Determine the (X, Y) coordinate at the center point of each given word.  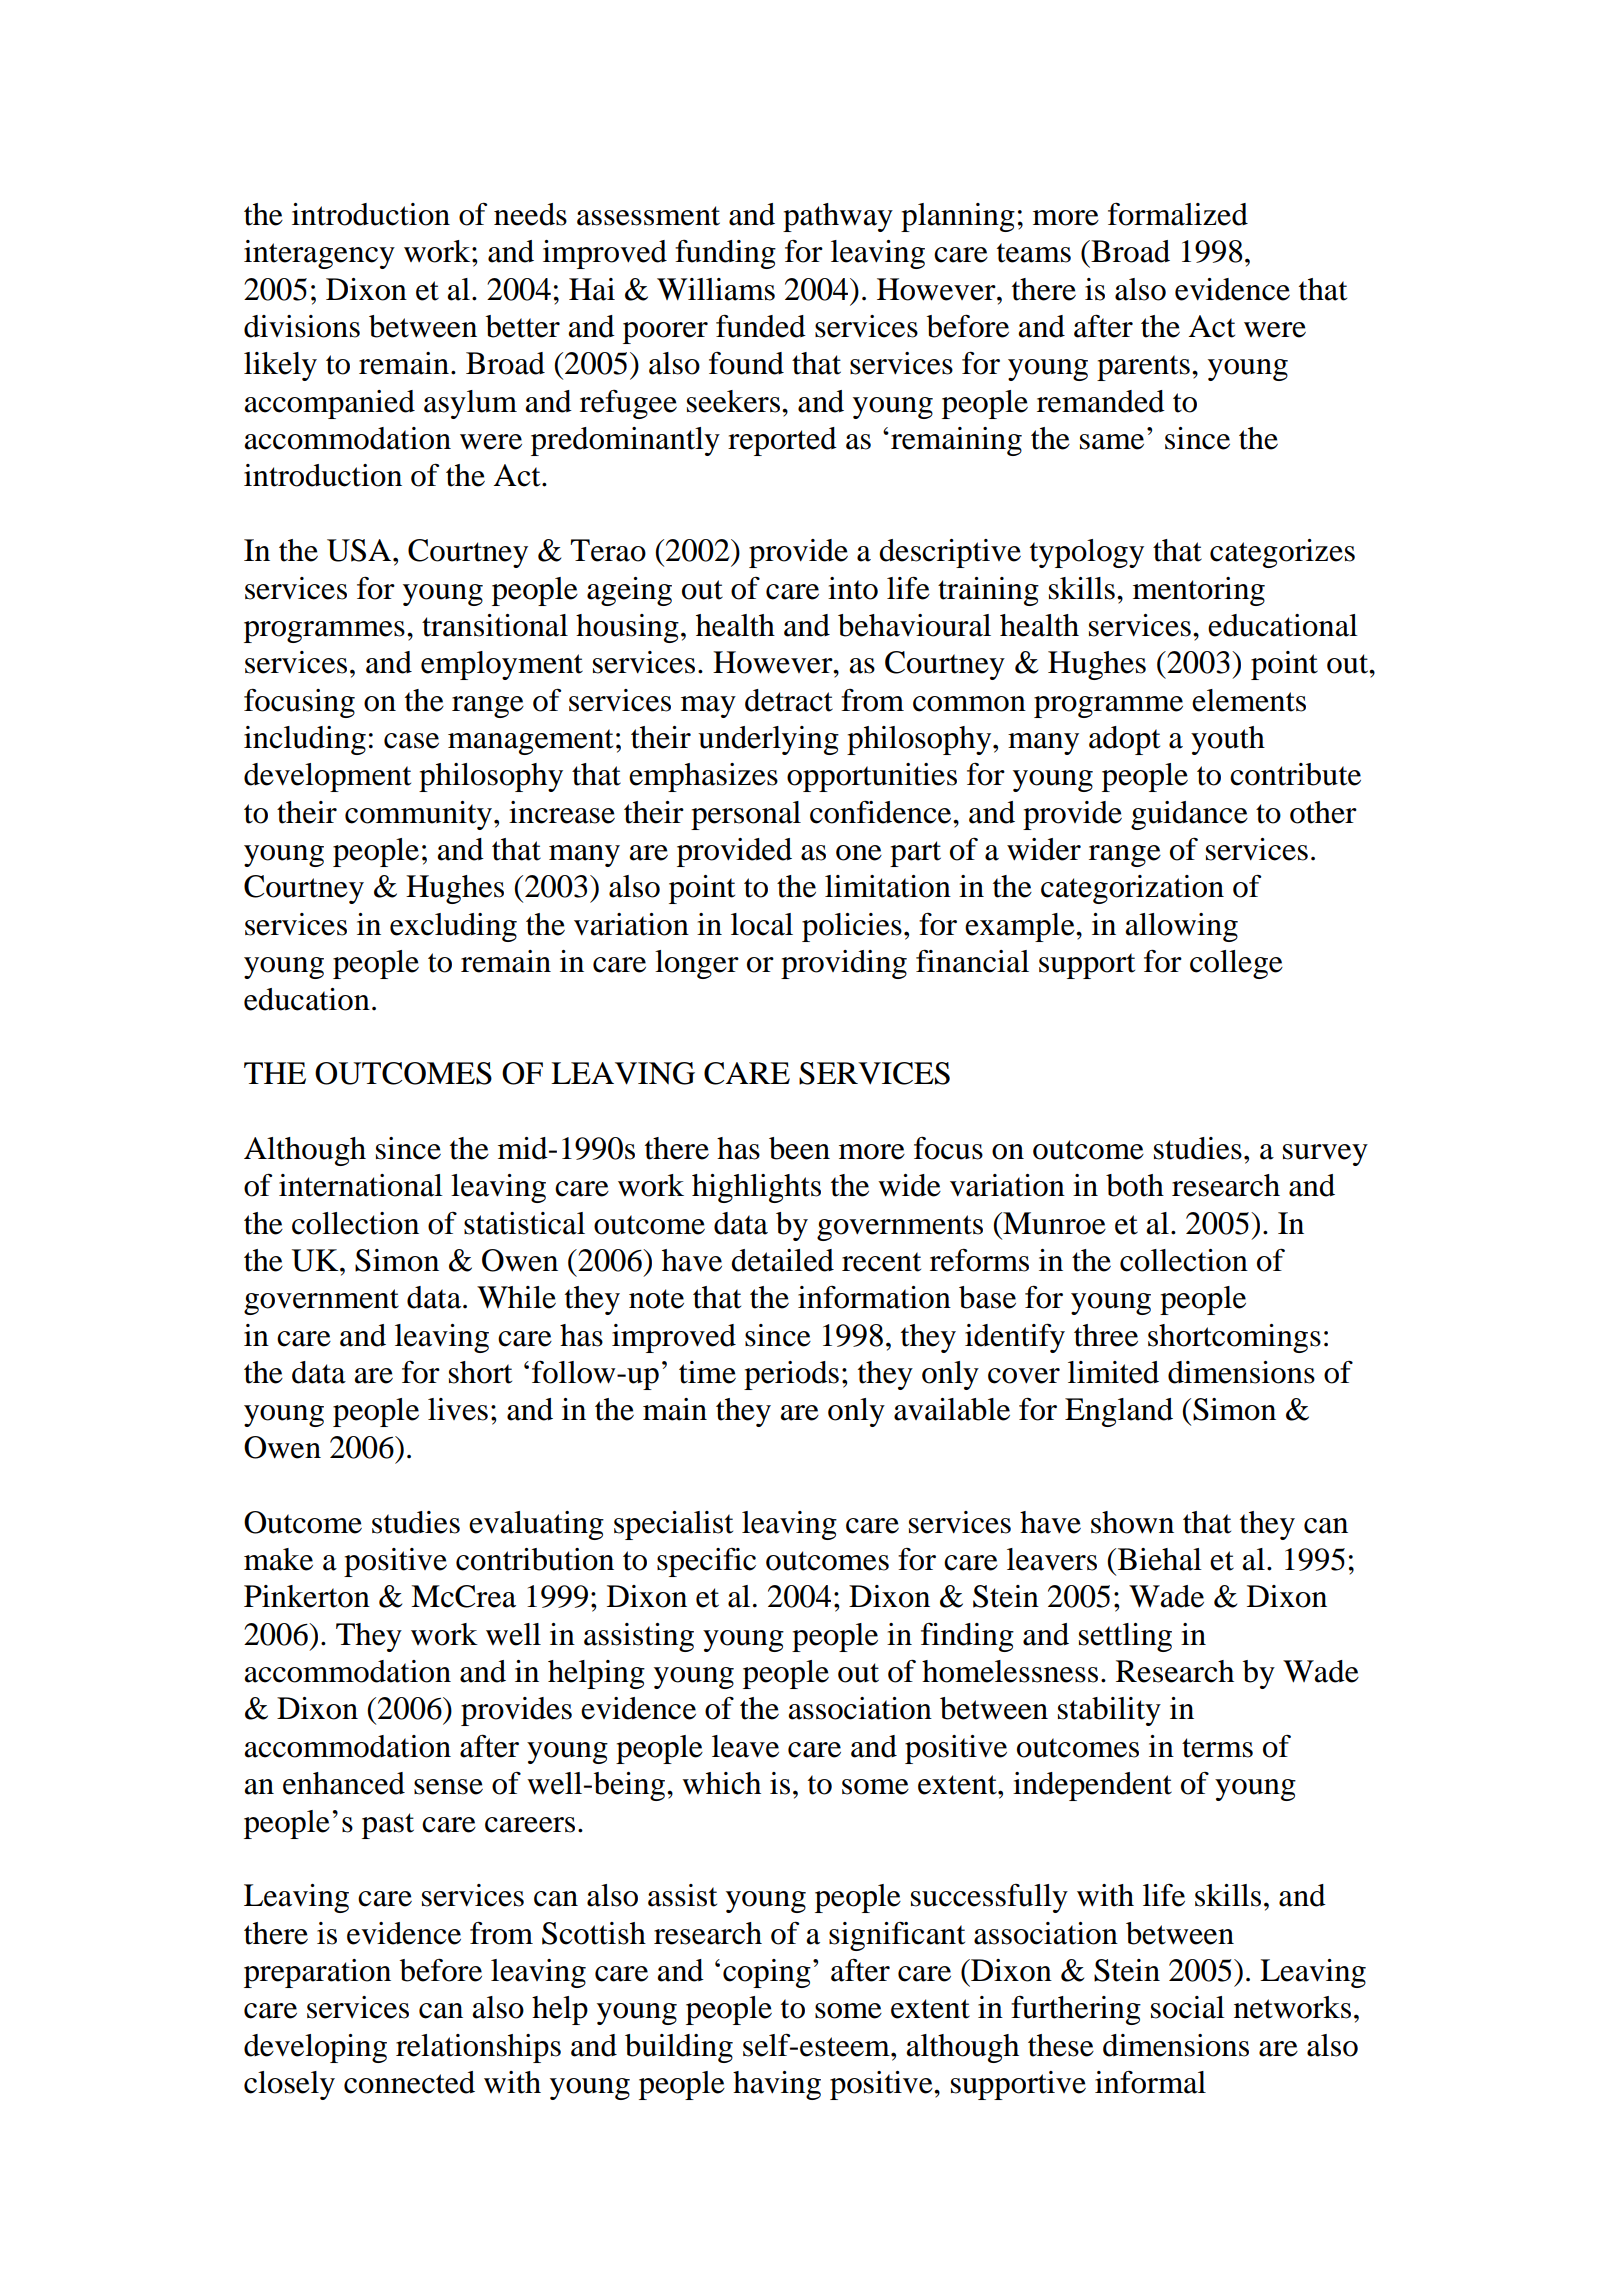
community (418, 815)
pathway (838, 217)
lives (458, 1409)
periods (791, 1375)
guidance (1189, 815)
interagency (319, 254)
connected (409, 2082)
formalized (1178, 214)
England (1119, 1412)
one (859, 853)
